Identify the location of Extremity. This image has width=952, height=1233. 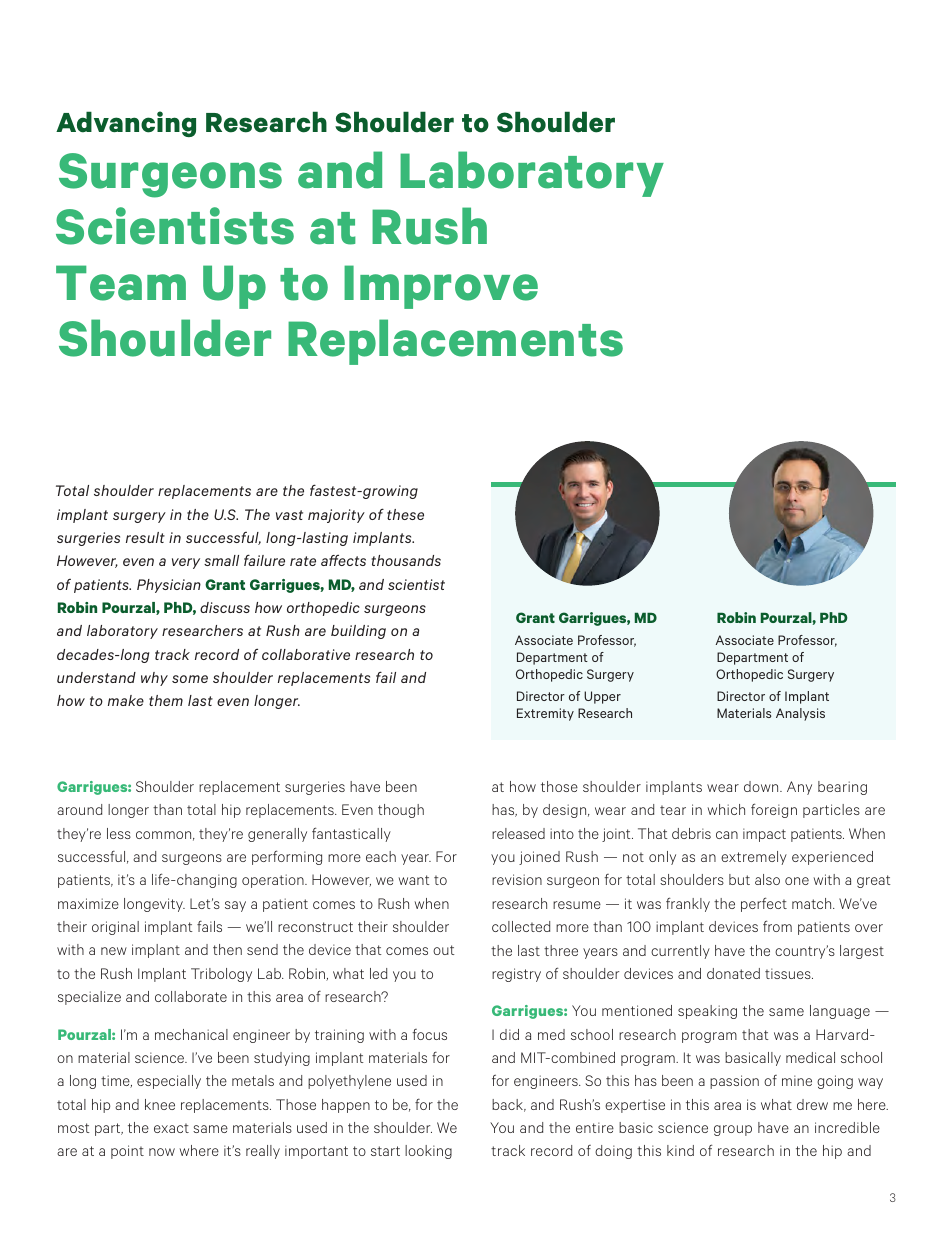
(545, 714).
